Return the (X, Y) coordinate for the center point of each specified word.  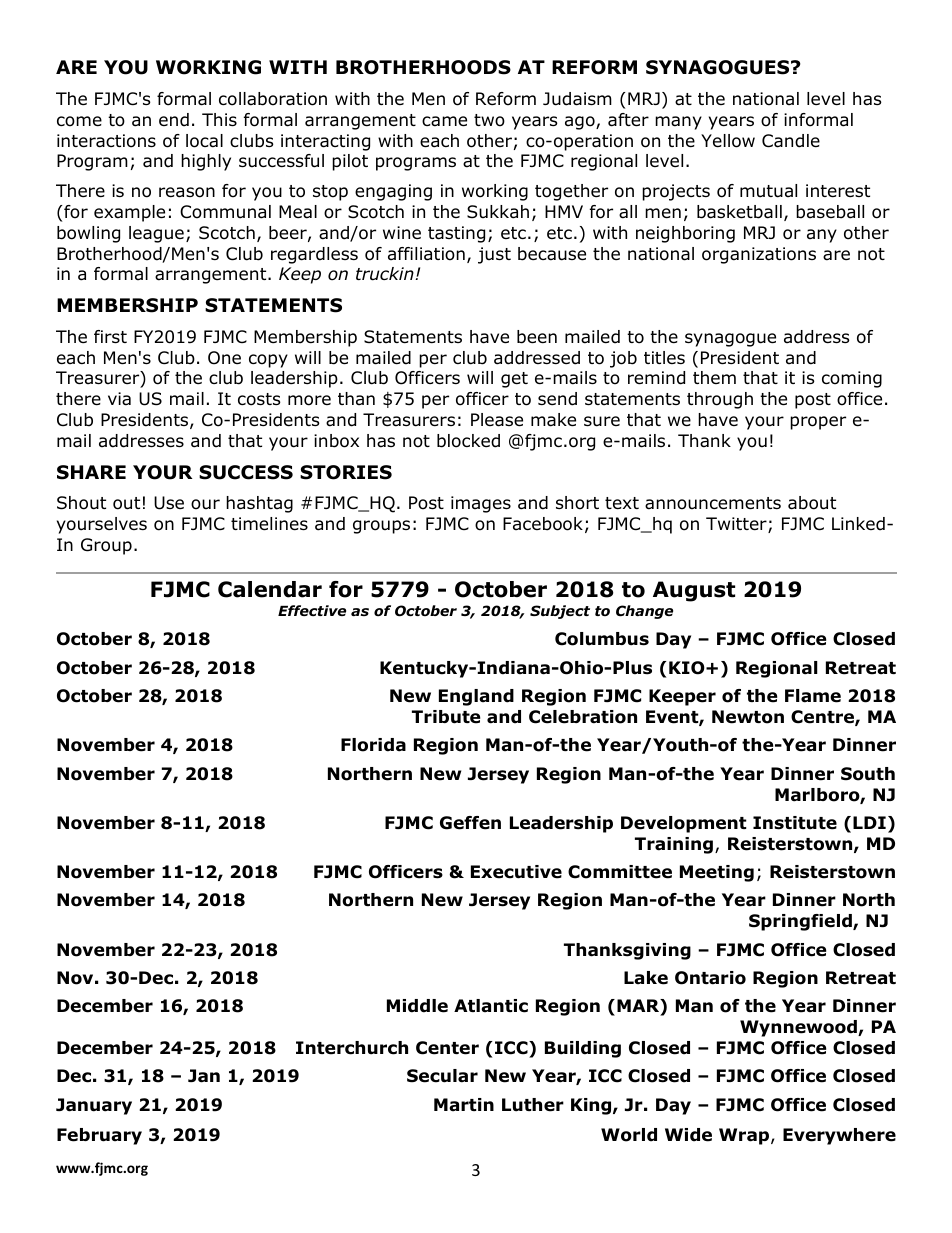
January (94, 1106)
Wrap (745, 1136)
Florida (373, 745)
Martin (464, 1105)
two (489, 120)
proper (818, 423)
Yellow (728, 141)
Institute (795, 823)
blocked (468, 441)
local (204, 141)
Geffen (470, 823)
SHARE (91, 472)
